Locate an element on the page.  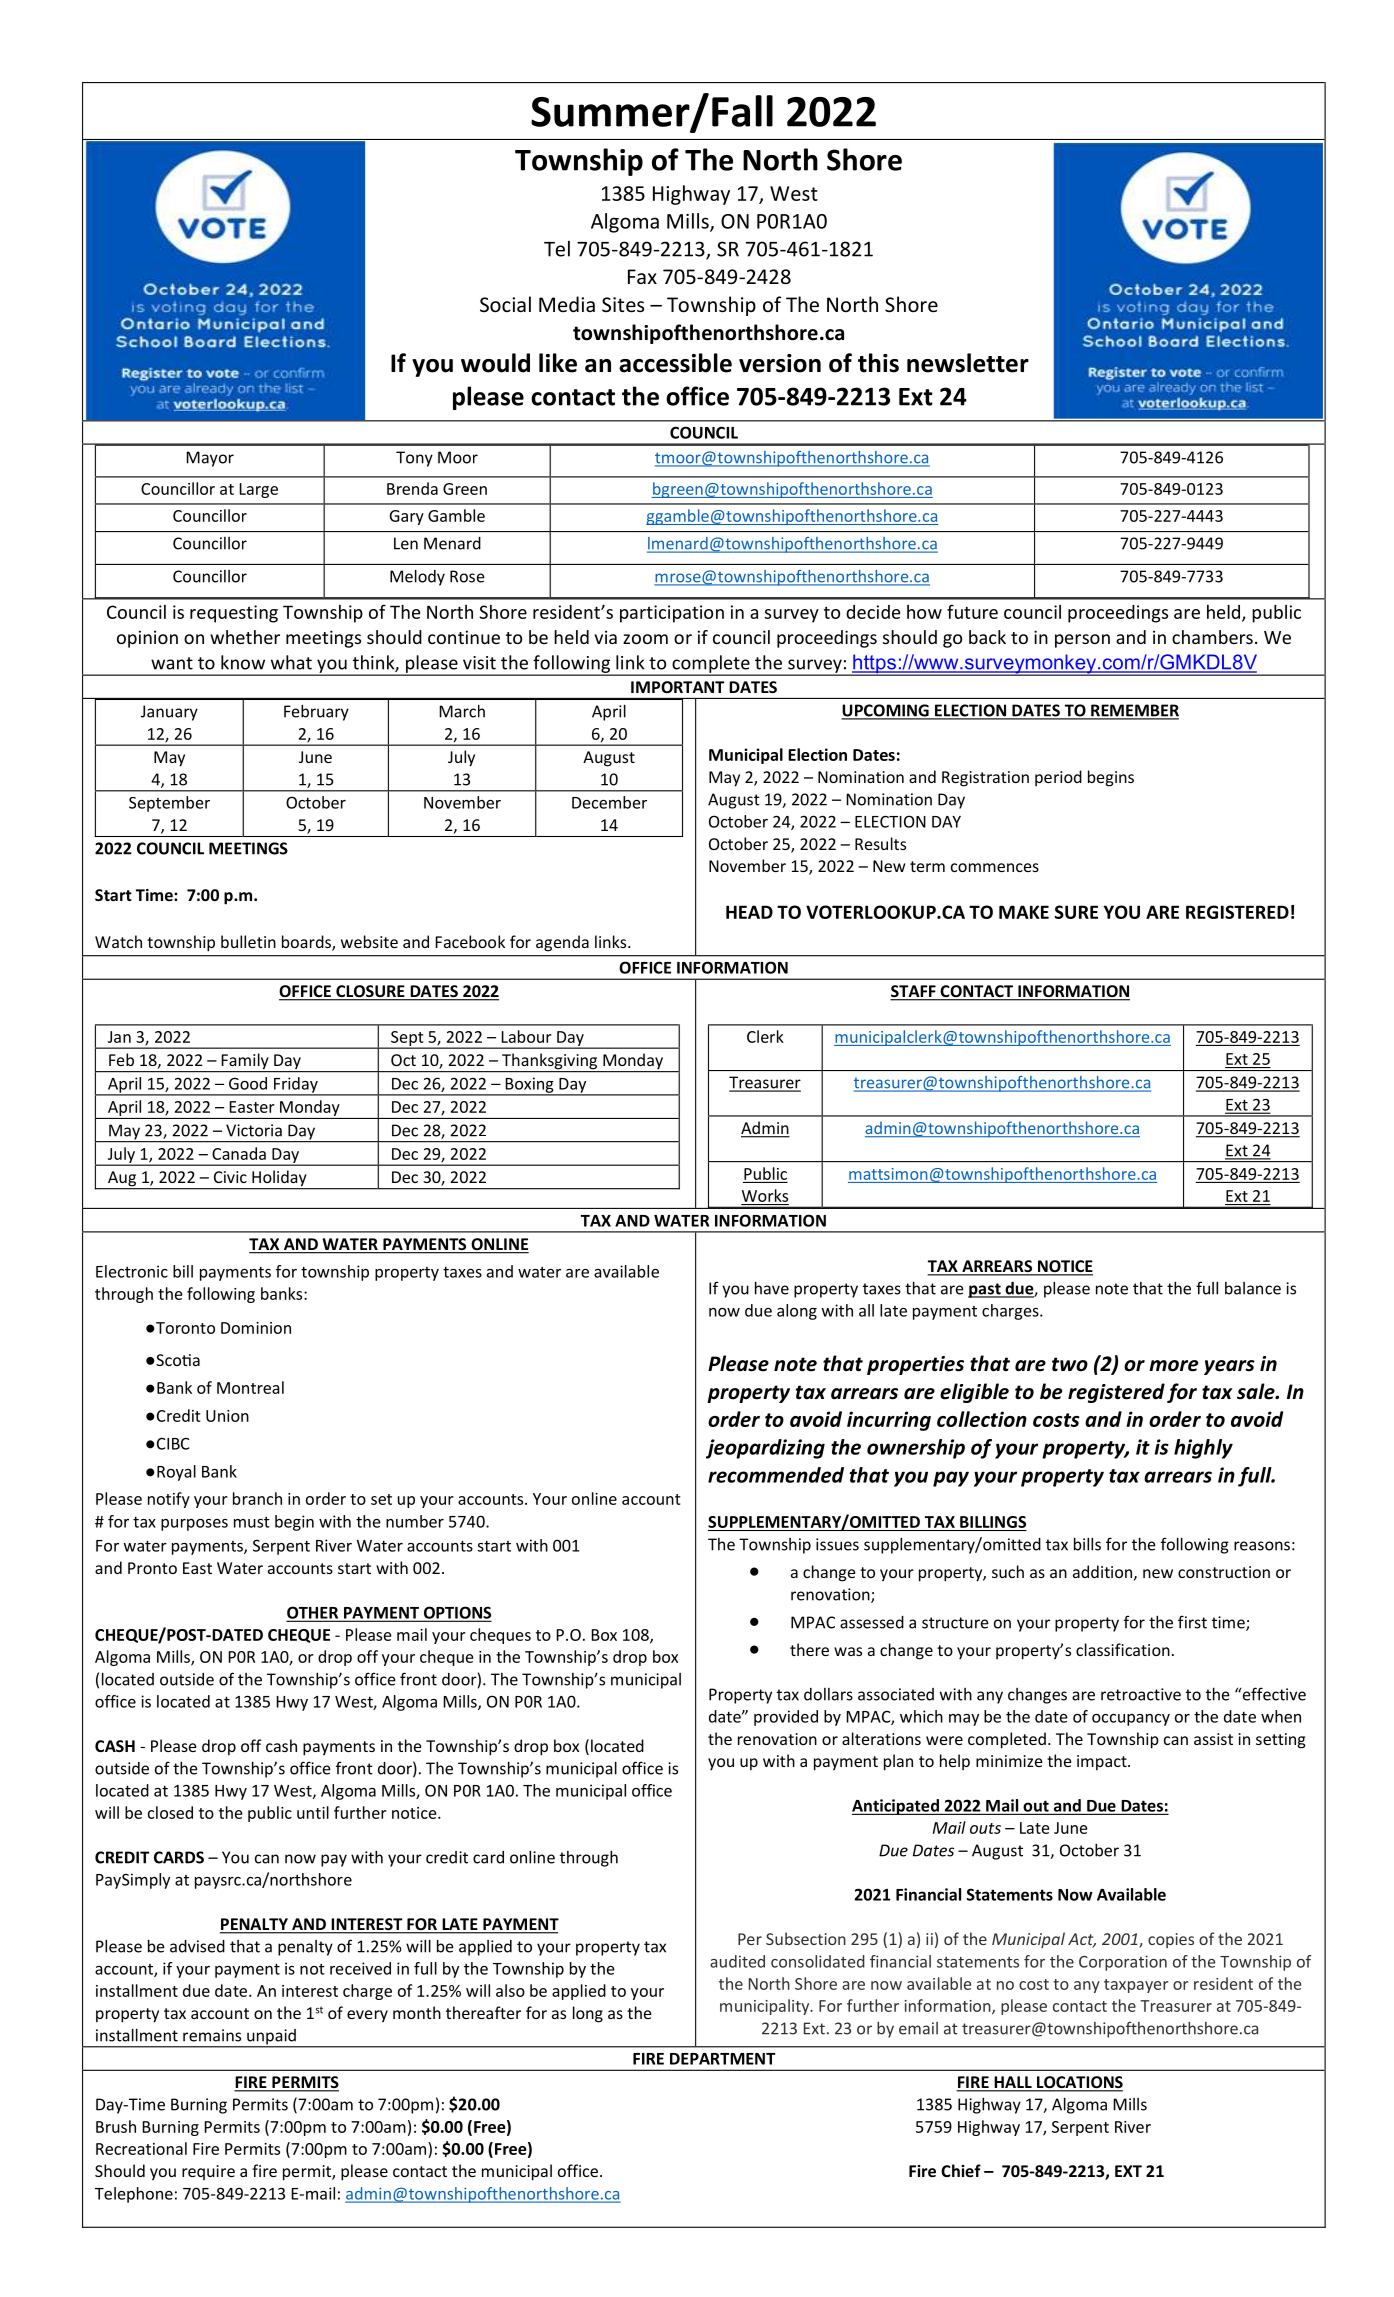
recommended is located at coordinates (776, 1475).
